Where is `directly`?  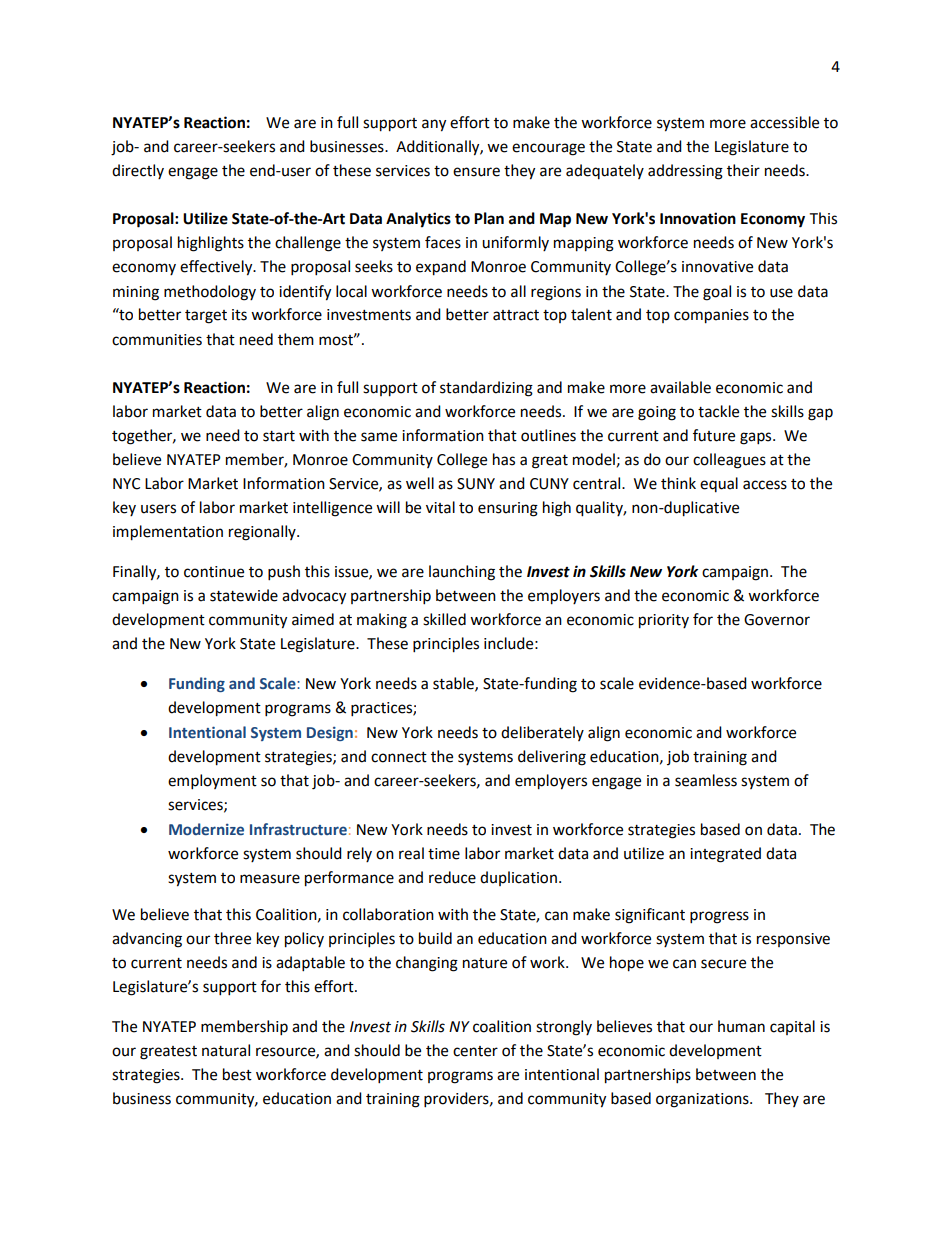 directly is located at coordinates (138, 171).
